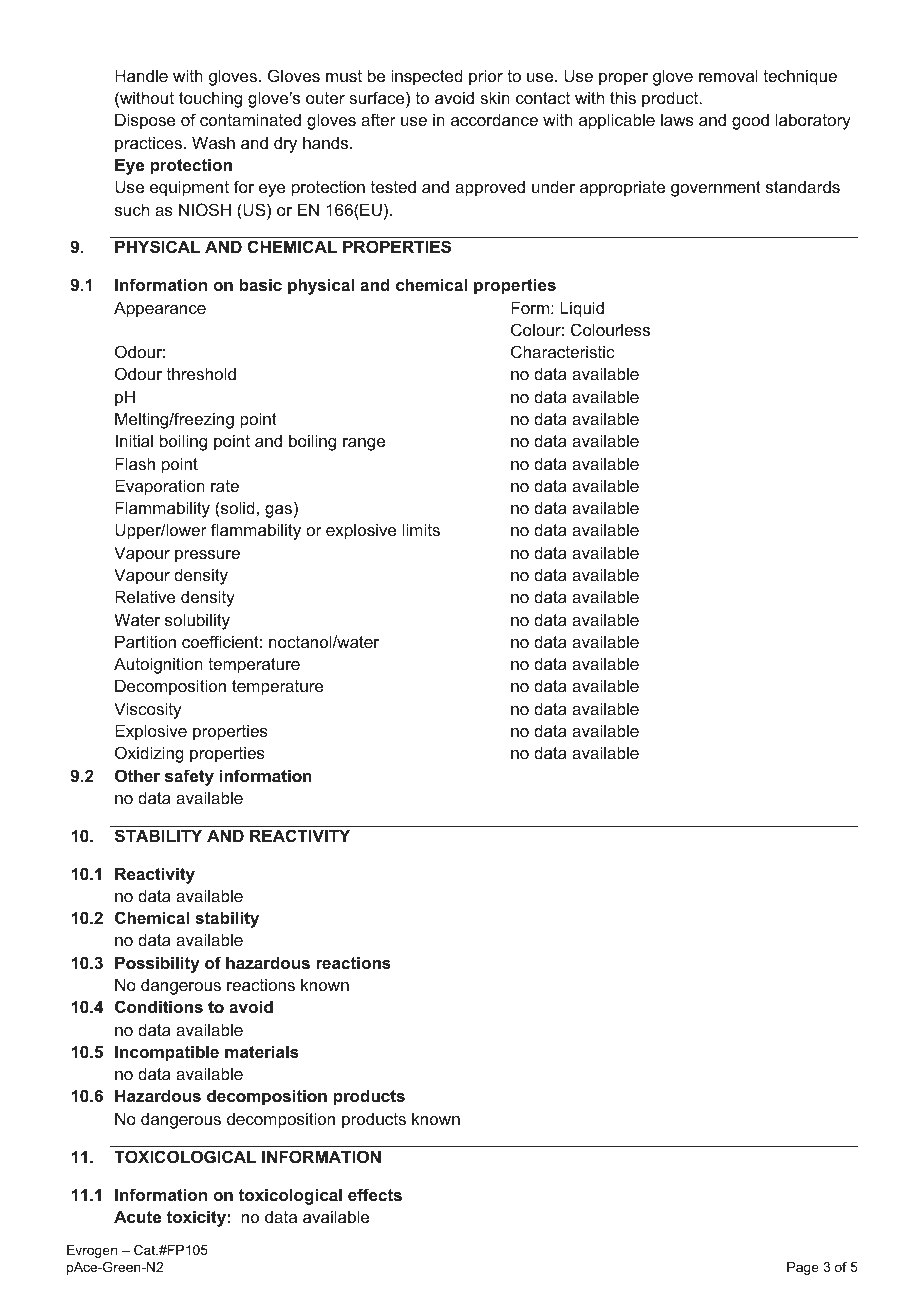  Describe the element at coordinates (207, 556) in the screenshot. I see `pressure` at that location.
